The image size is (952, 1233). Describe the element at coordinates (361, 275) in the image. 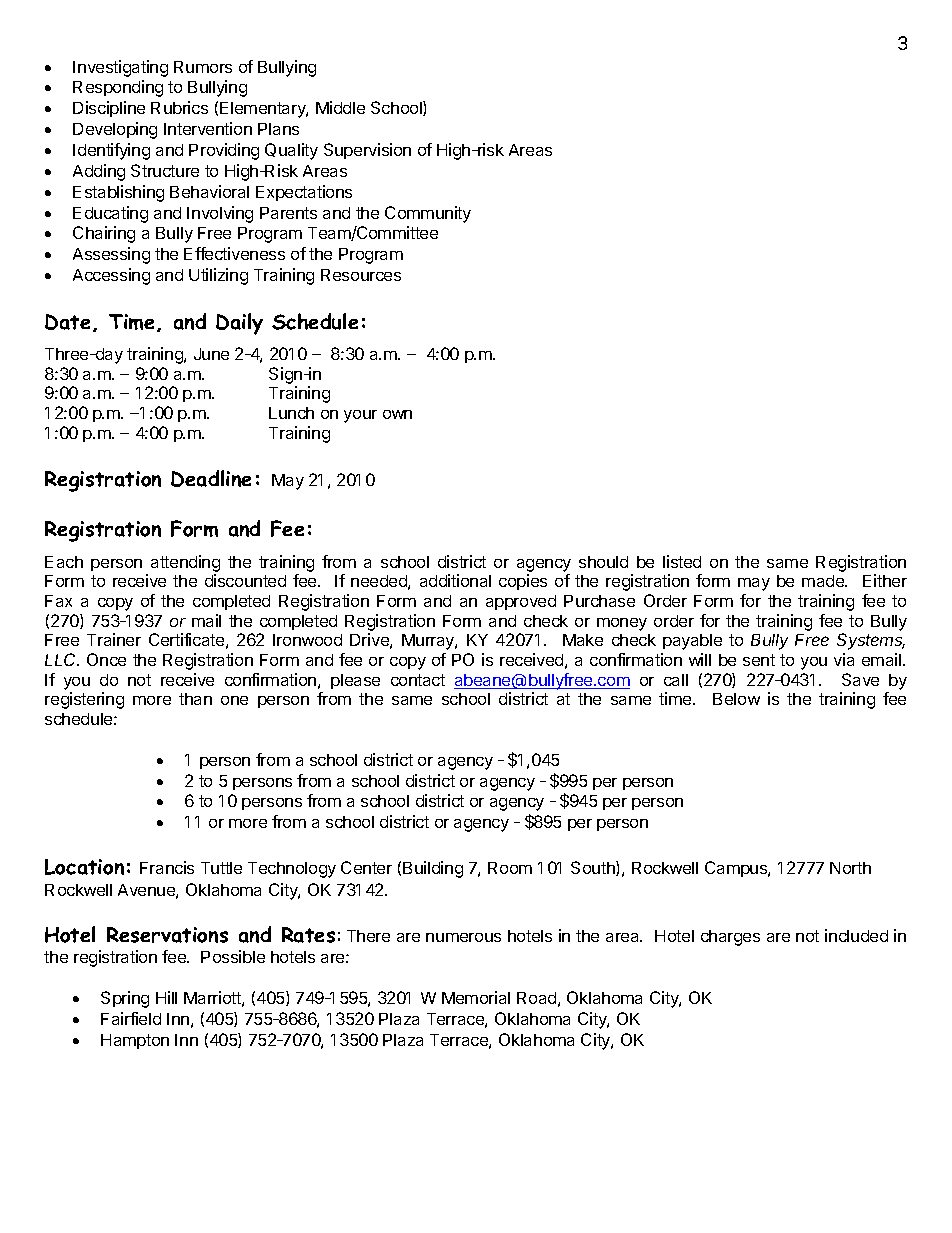

I see `Resources` at that location.
